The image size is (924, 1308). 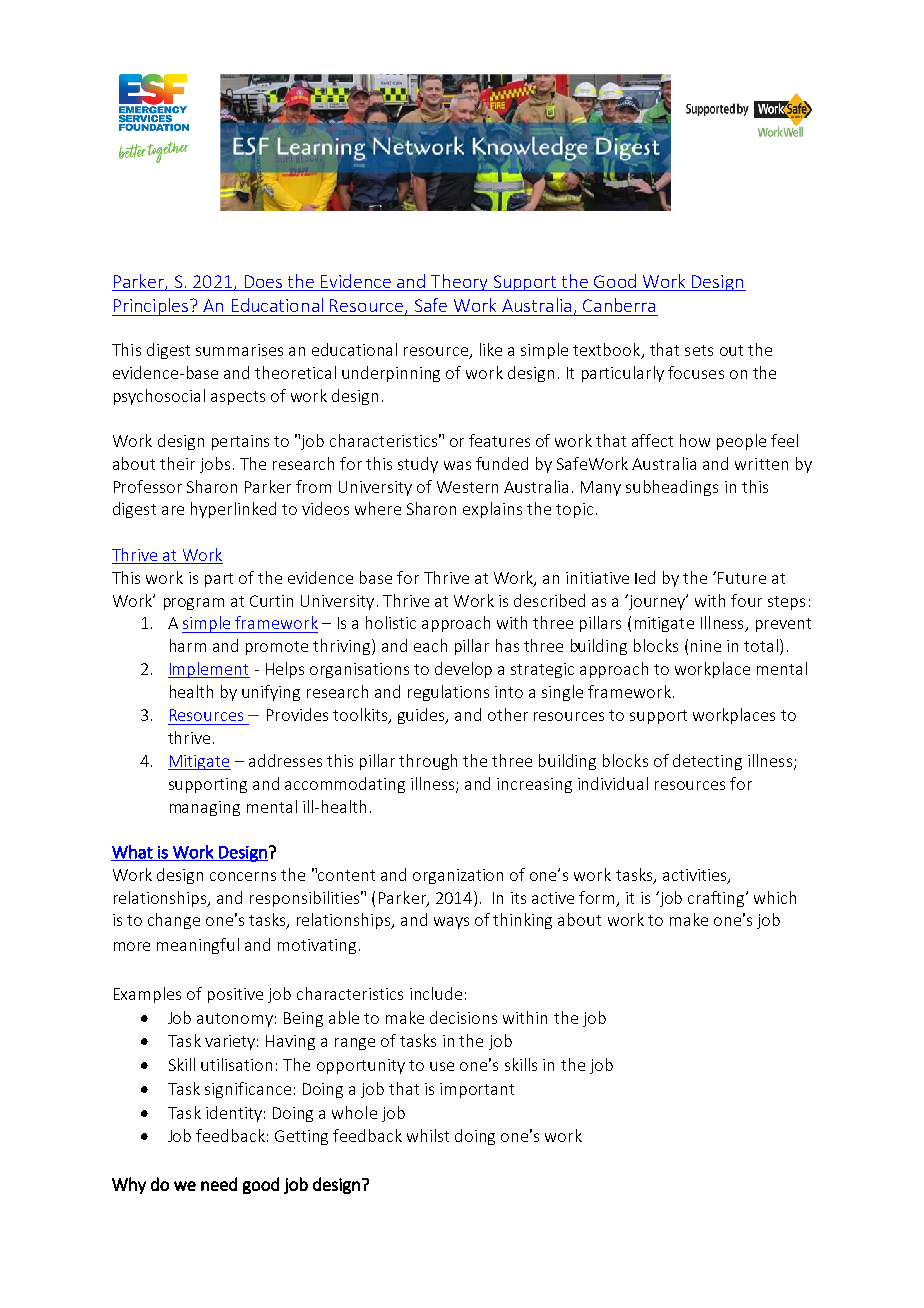 What do you see at coordinates (423, 716) in the image?
I see `guides` at bounding box center [423, 716].
